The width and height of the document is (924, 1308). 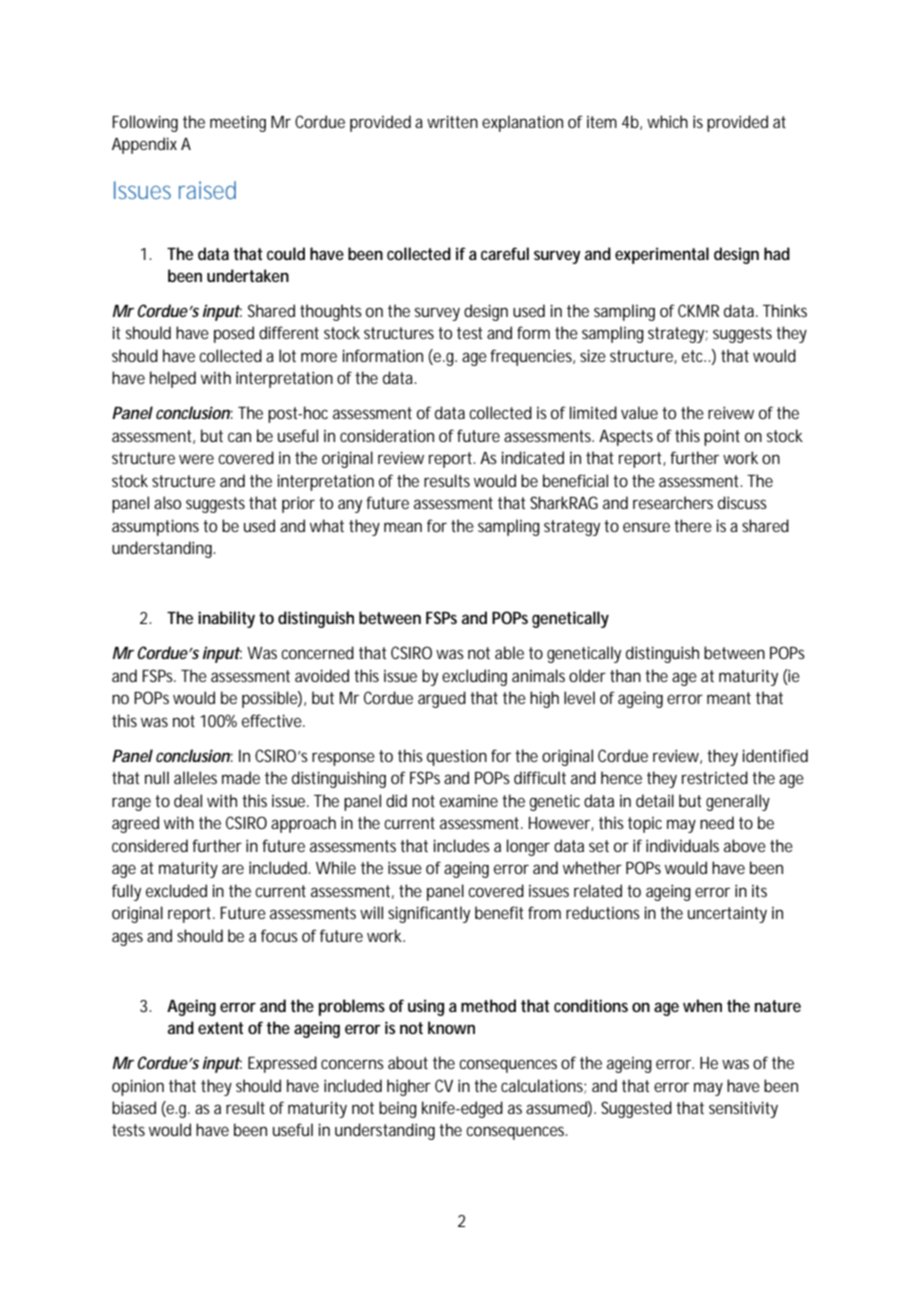 What do you see at coordinates (715, 777) in the document?
I see `restricted` at bounding box center [715, 777].
